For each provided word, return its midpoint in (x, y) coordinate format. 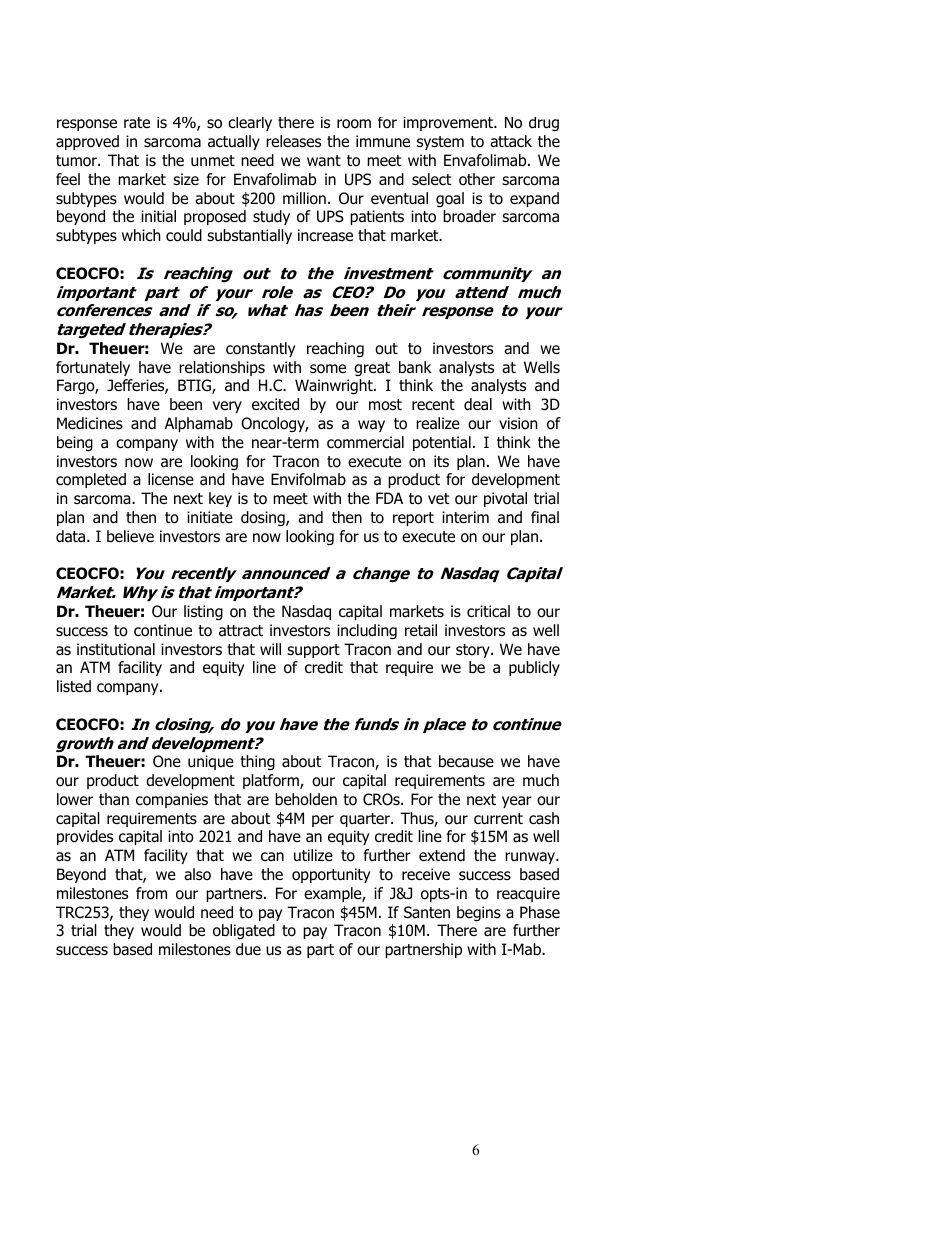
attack (511, 141)
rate (137, 123)
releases (293, 141)
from (151, 893)
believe (130, 536)
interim (465, 517)
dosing (264, 519)
